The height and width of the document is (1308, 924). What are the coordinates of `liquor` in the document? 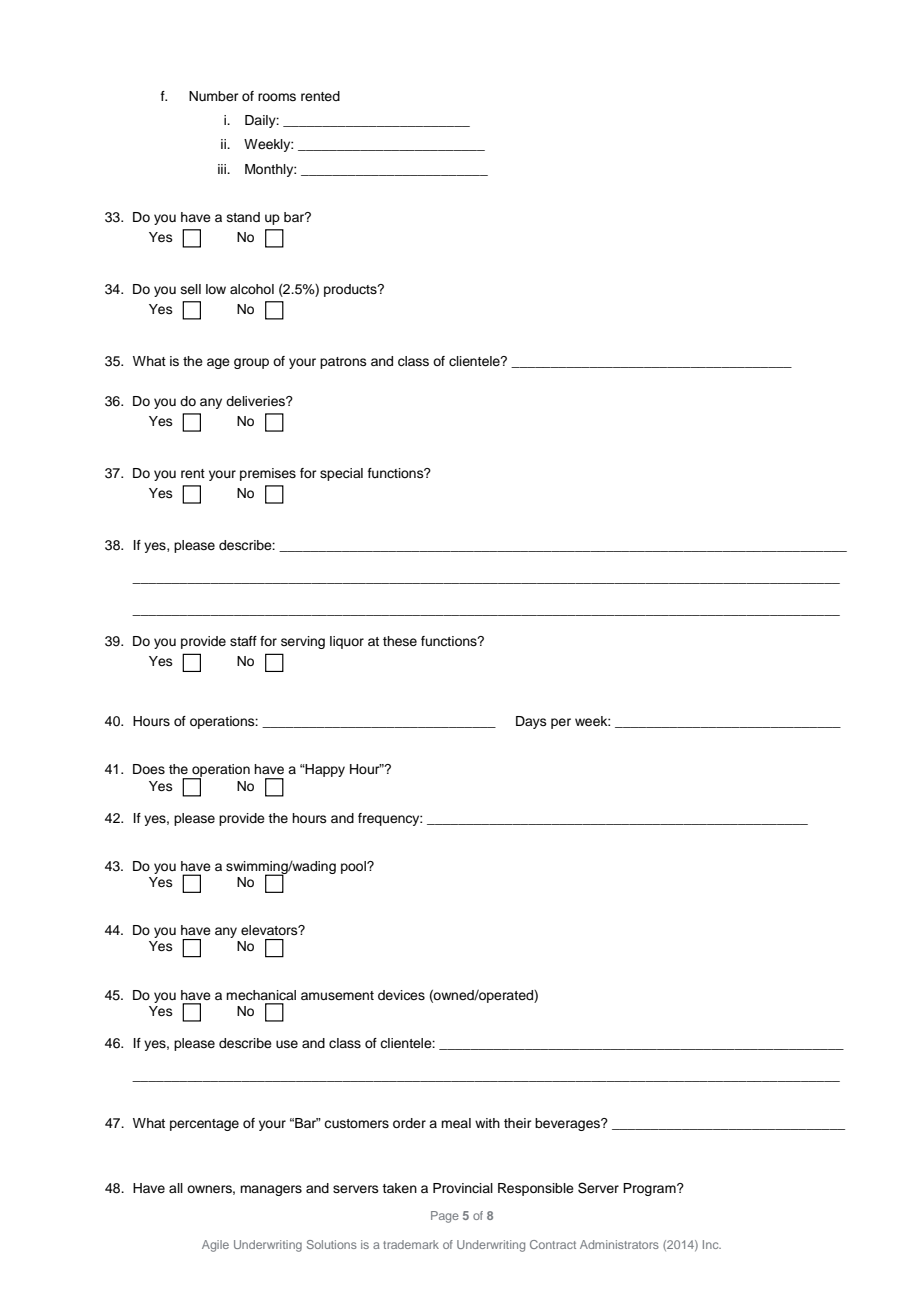 It's located at (347, 642).
